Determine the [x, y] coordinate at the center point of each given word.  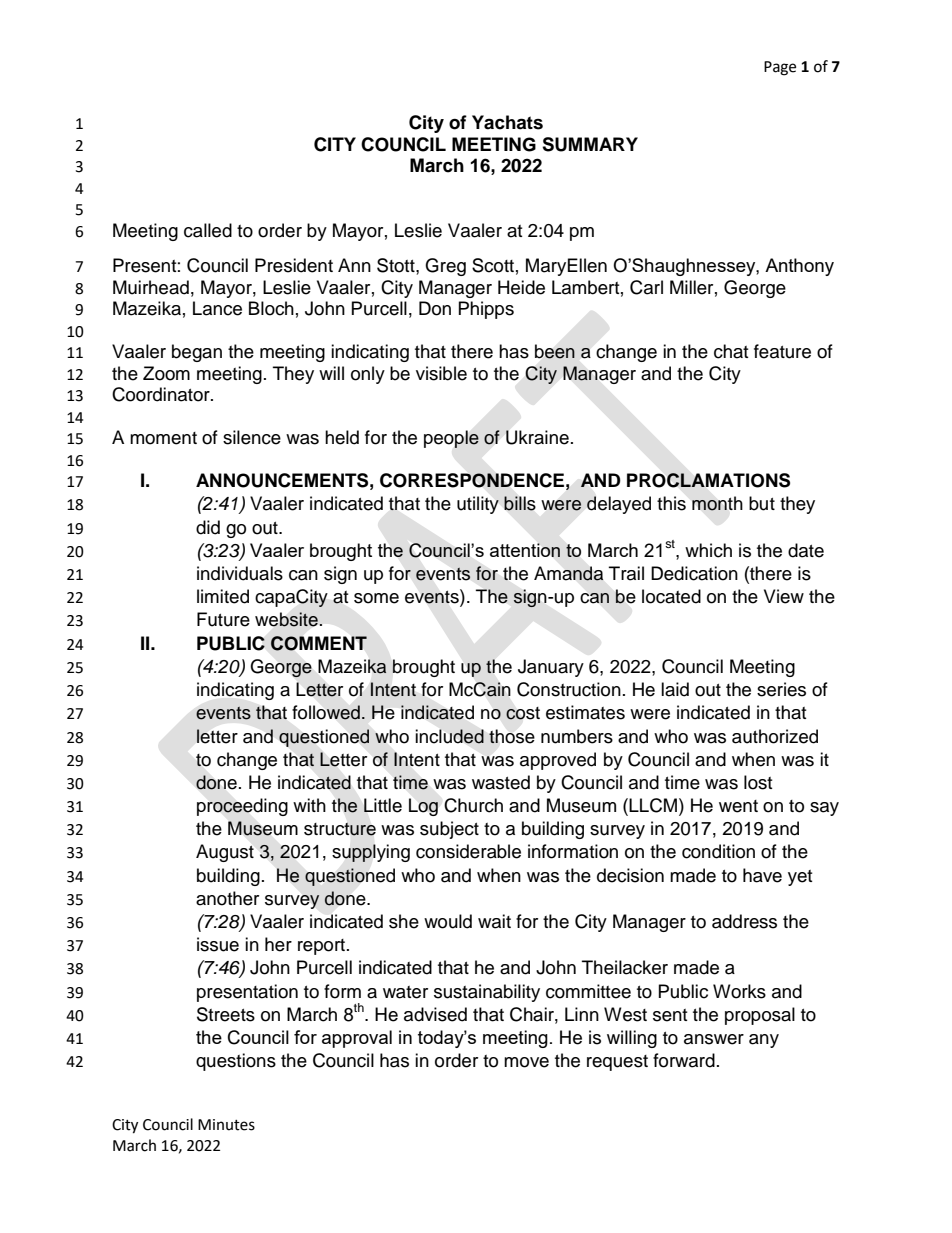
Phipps [486, 310]
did [208, 527]
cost [523, 713]
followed [326, 712]
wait [494, 921]
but [762, 503]
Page [780, 68]
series [781, 689]
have [762, 875]
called [208, 230]
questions [236, 1062]
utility [478, 505]
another [227, 898]
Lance [217, 308]
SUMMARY [590, 144]
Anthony [799, 267]
